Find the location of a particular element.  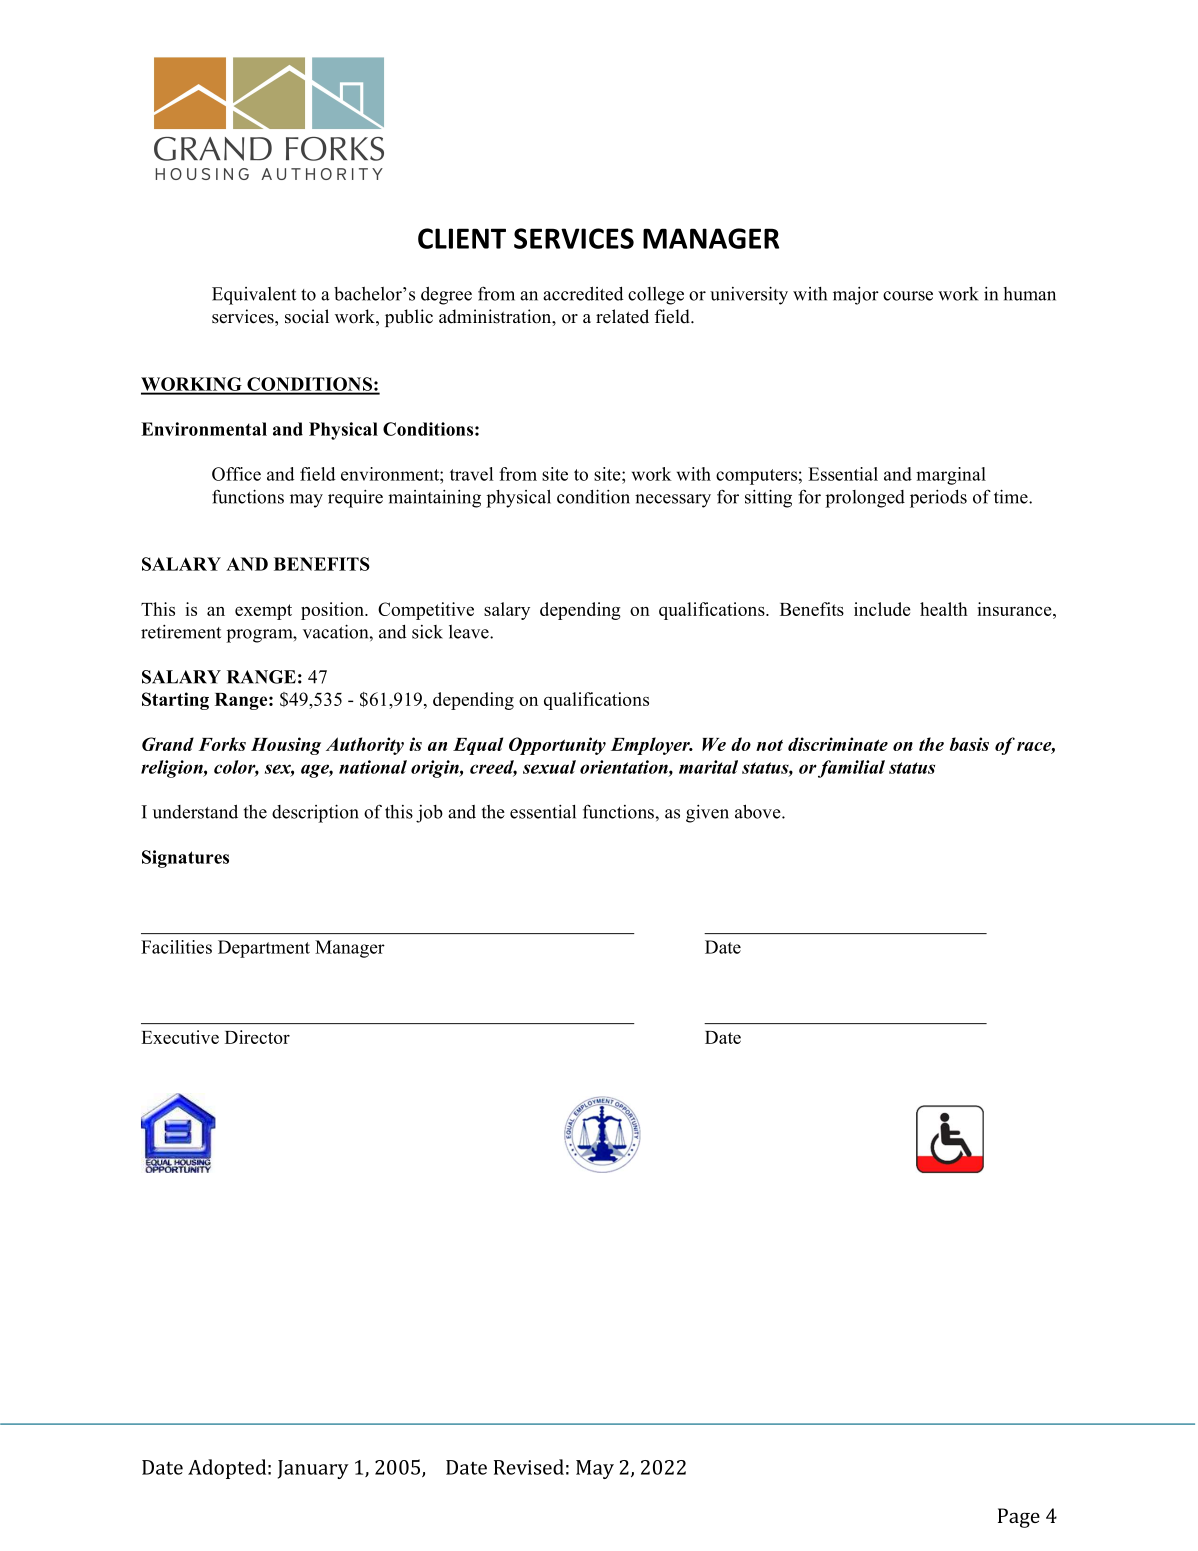

exempt is located at coordinates (263, 612).
